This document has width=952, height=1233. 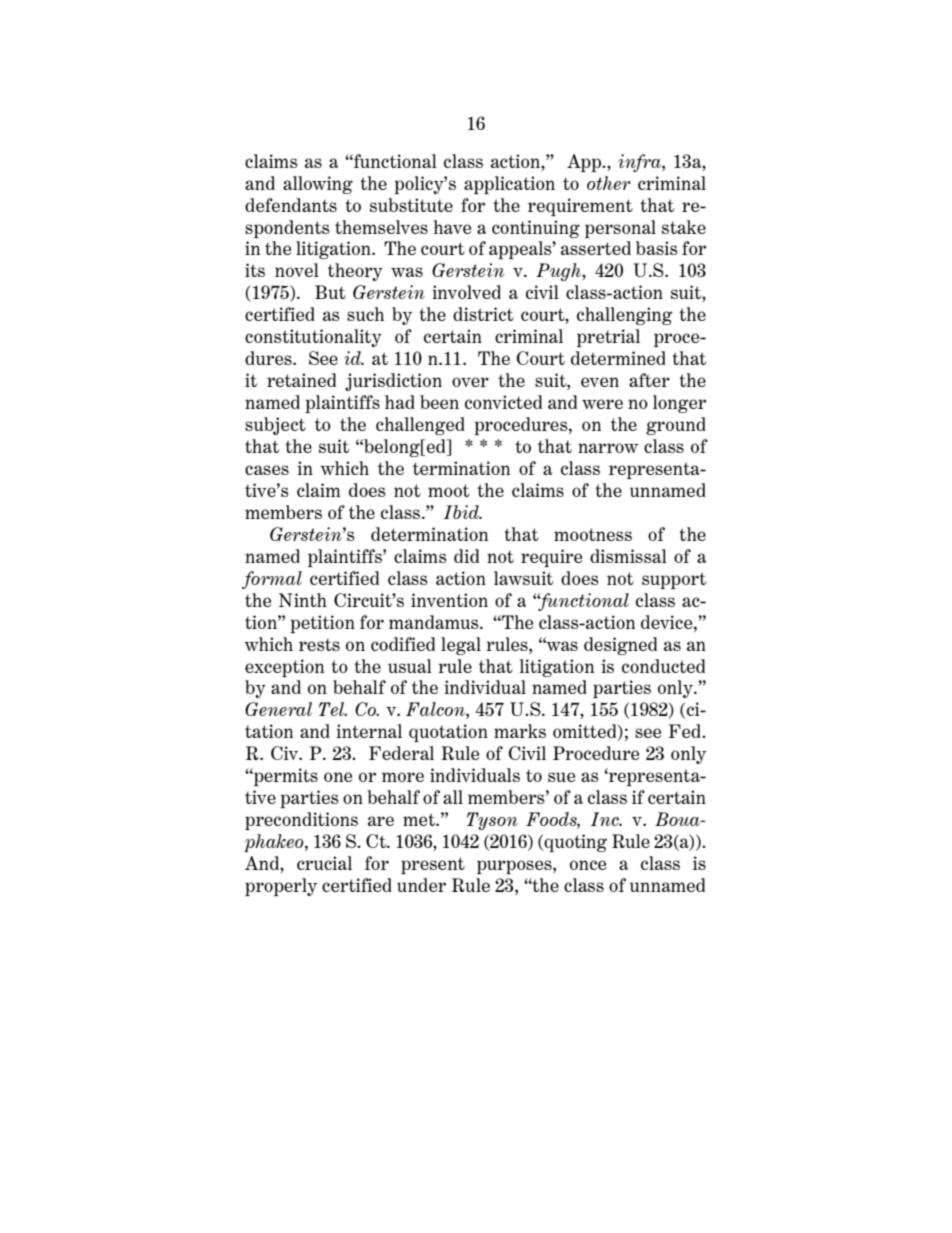 What do you see at coordinates (333, 709) in the document?
I see `Tel` at bounding box center [333, 709].
